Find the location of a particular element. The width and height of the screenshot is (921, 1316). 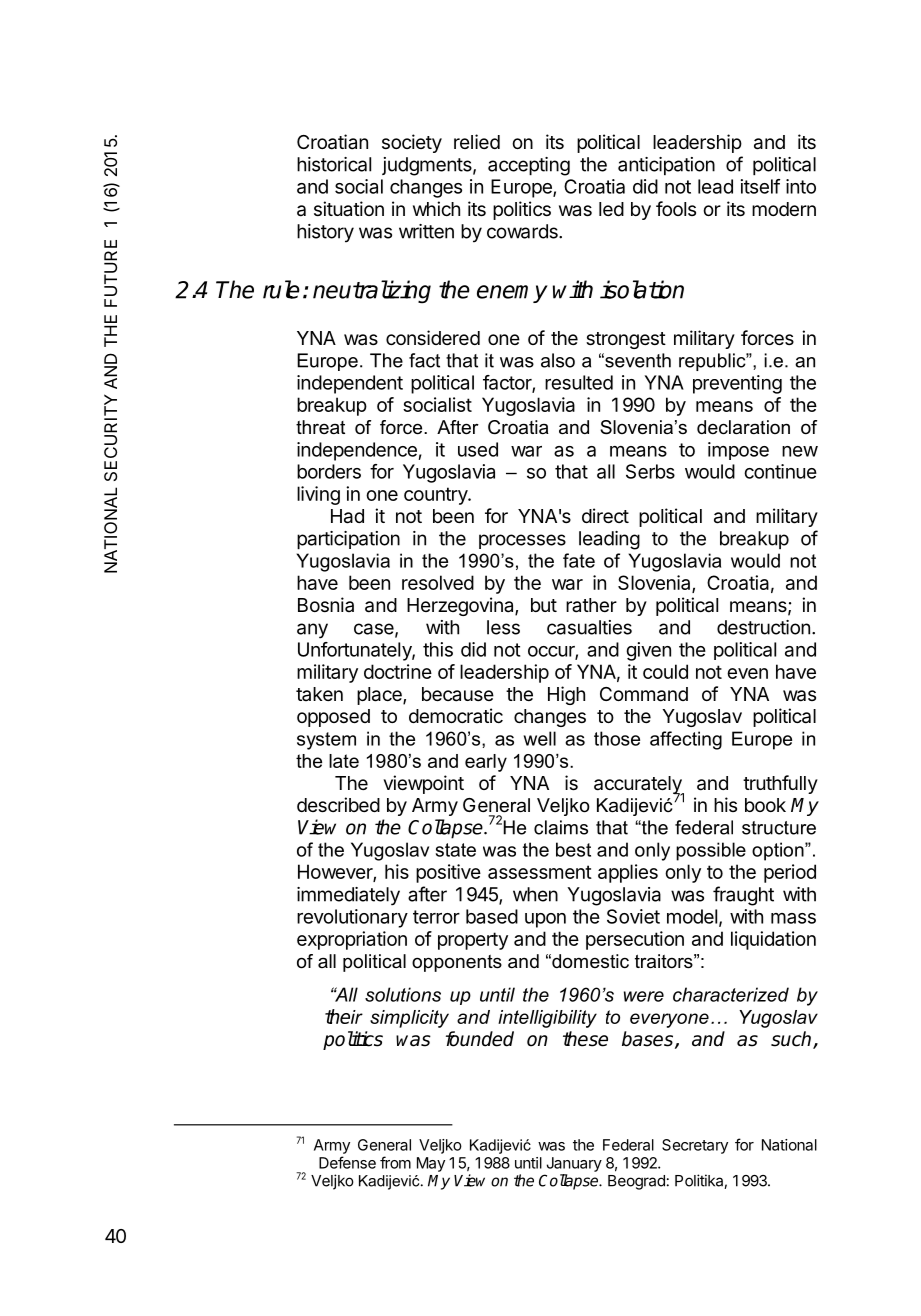

destruction is located at coordinates (763, 627).
